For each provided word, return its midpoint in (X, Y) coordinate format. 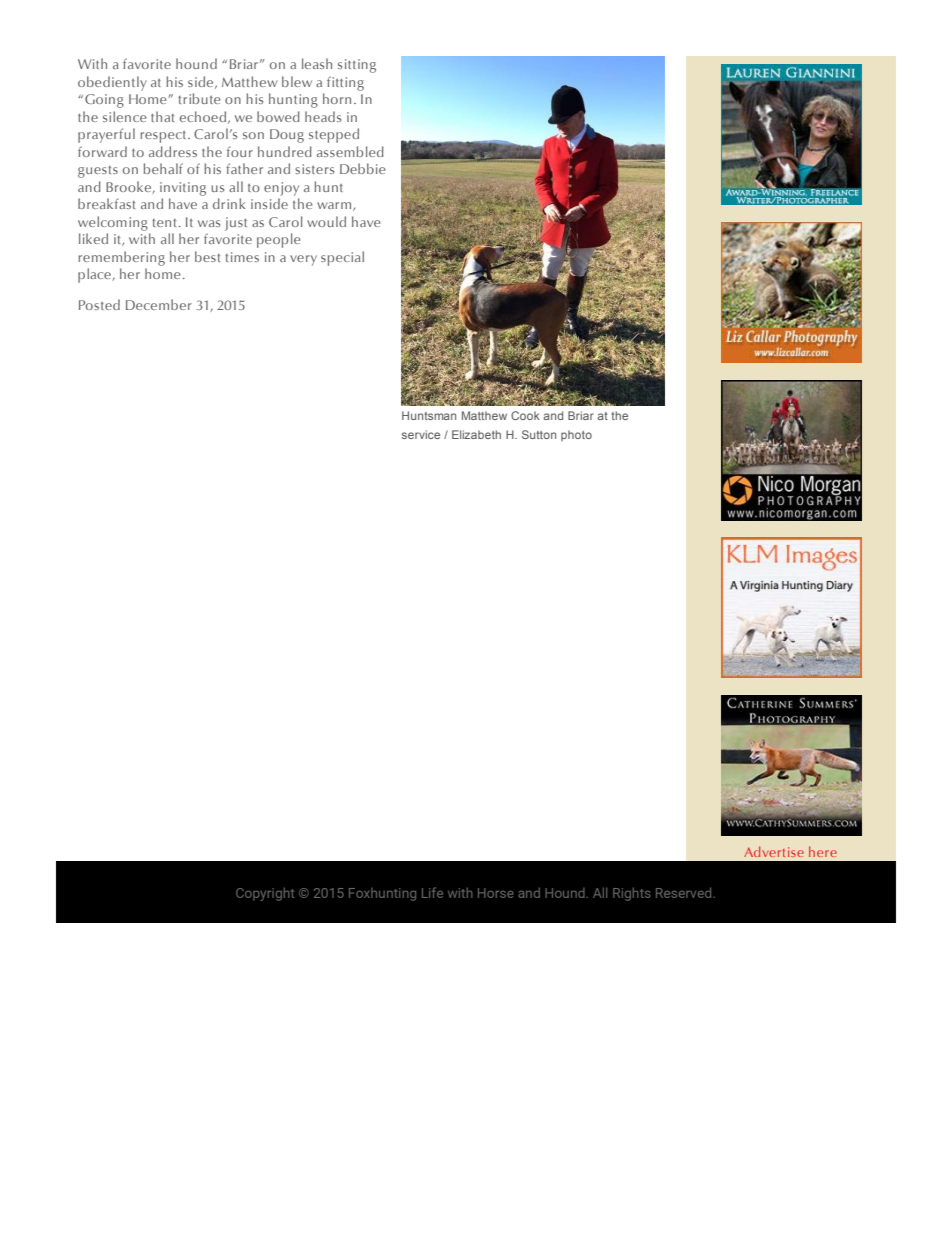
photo (576, 435)
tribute (199, 98)
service (421, 434)
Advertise (774, 851)
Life (432, 892)
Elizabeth (476, 434)
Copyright (265, 894)
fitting (345, 83)
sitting (357, 66)
